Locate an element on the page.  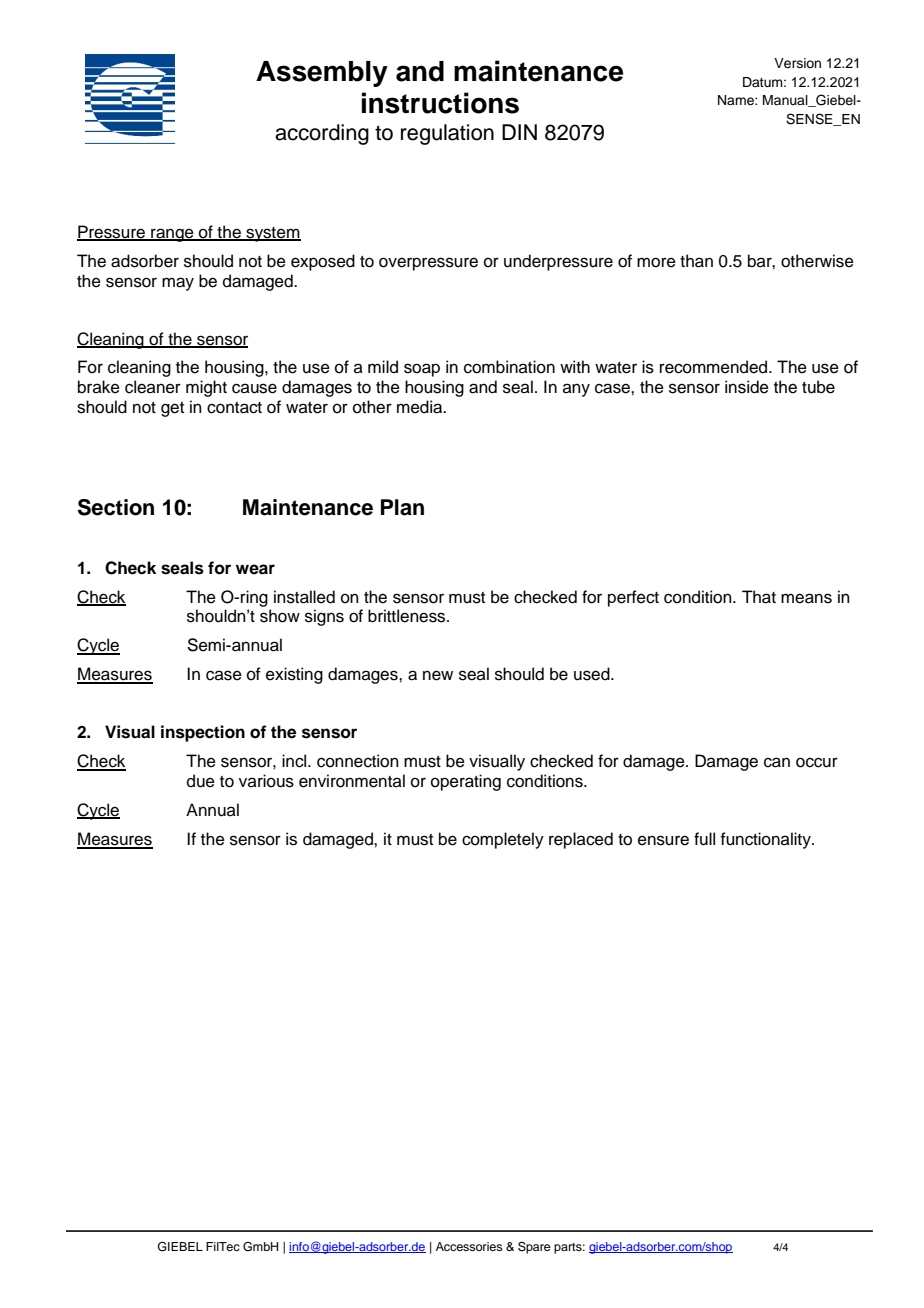
Assembly is located at coordinates (322, 74).
